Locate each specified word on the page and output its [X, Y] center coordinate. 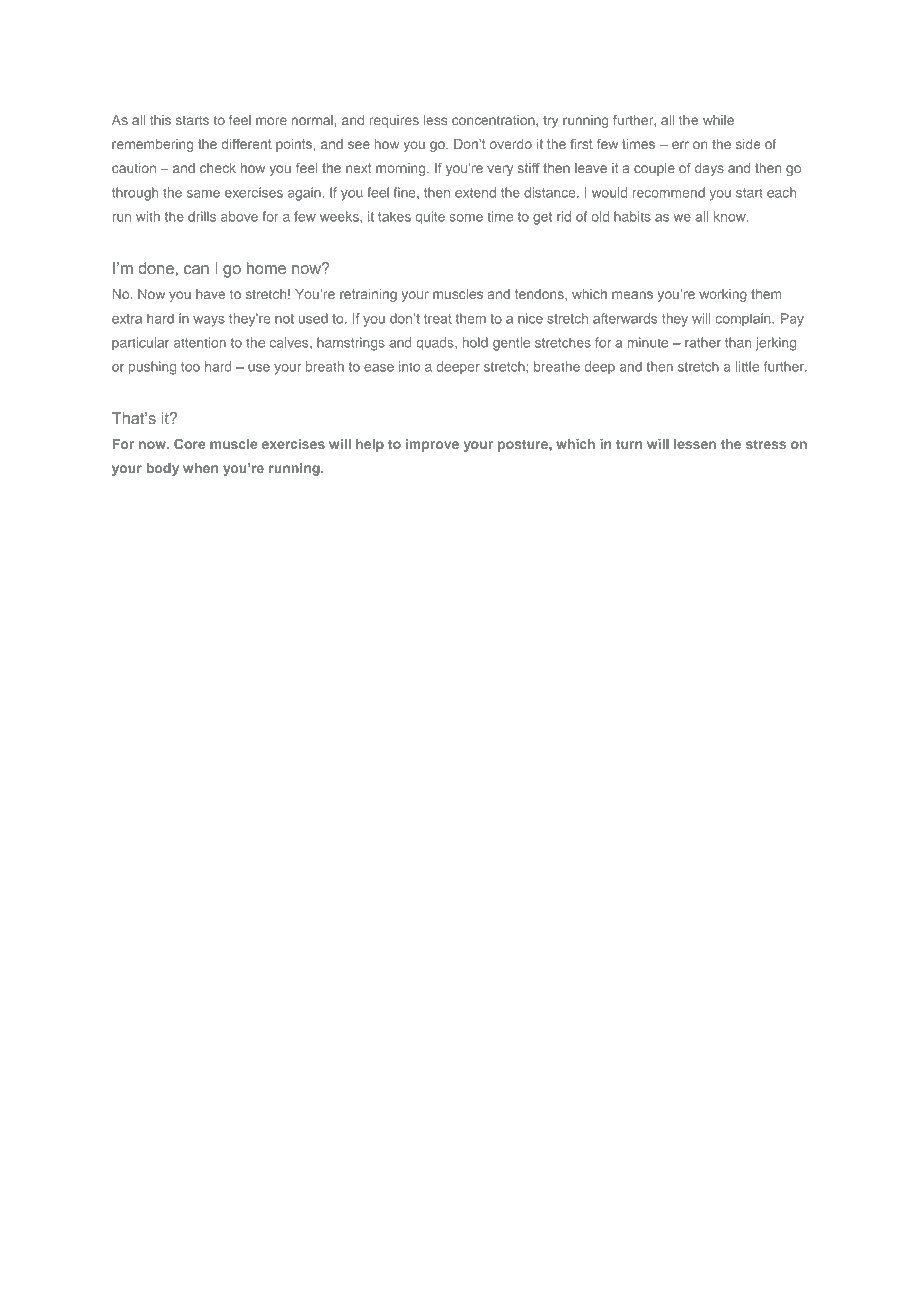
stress [766, 444]
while [718, 120]
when [200, 468]
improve [432, 445]
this [160, 120]
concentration [494, 120]
